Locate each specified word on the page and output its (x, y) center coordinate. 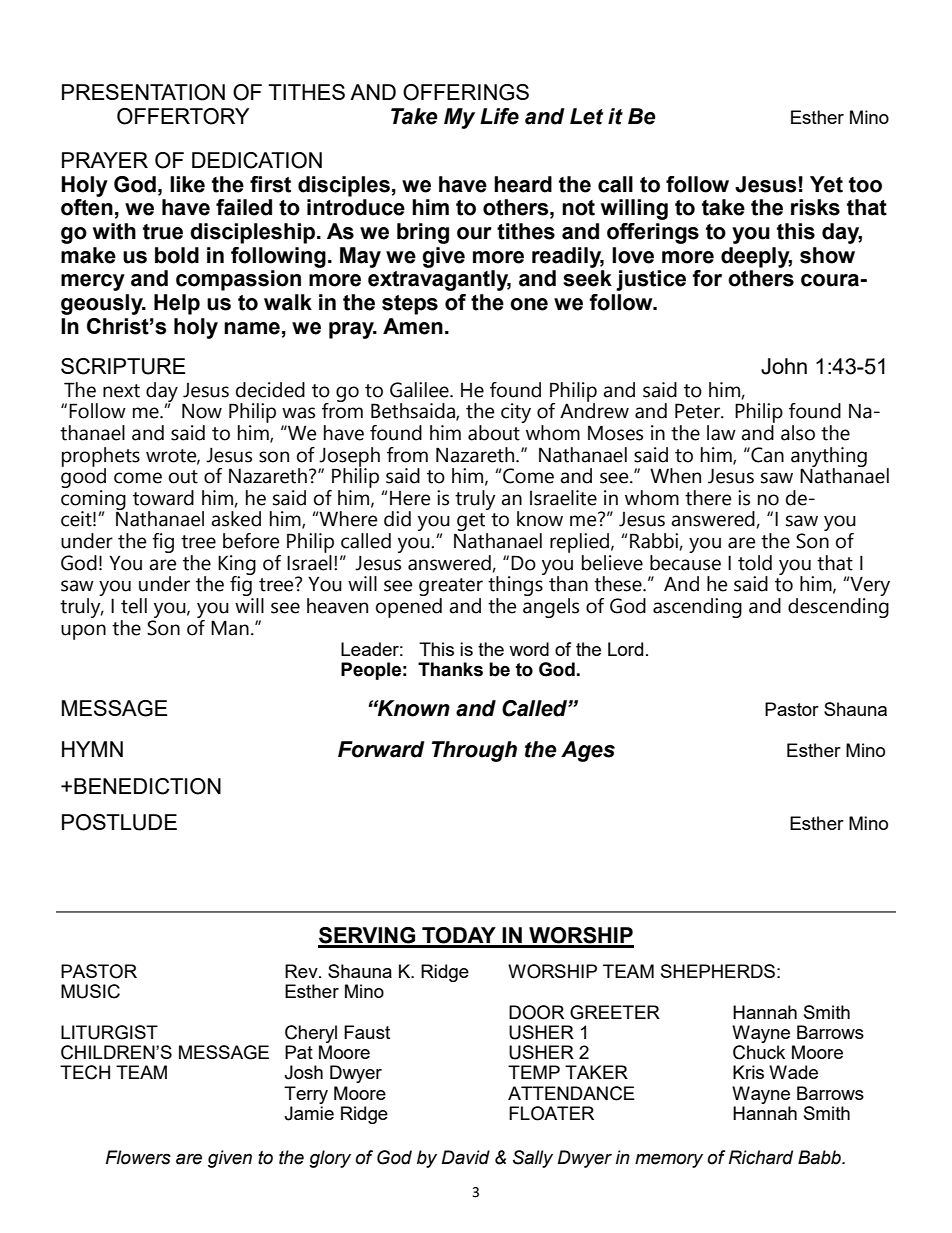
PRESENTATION (143, 92)
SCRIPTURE (123, 366)
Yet (826, 184)
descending (838, 606)
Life (499, 116)
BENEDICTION (147, 786)
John (784, 366)
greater (451, 588)
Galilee (420, 390)
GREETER (615, 1012)
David (465, 1157)
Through (474, 751)
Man (230, 628)
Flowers (138, 1157)
